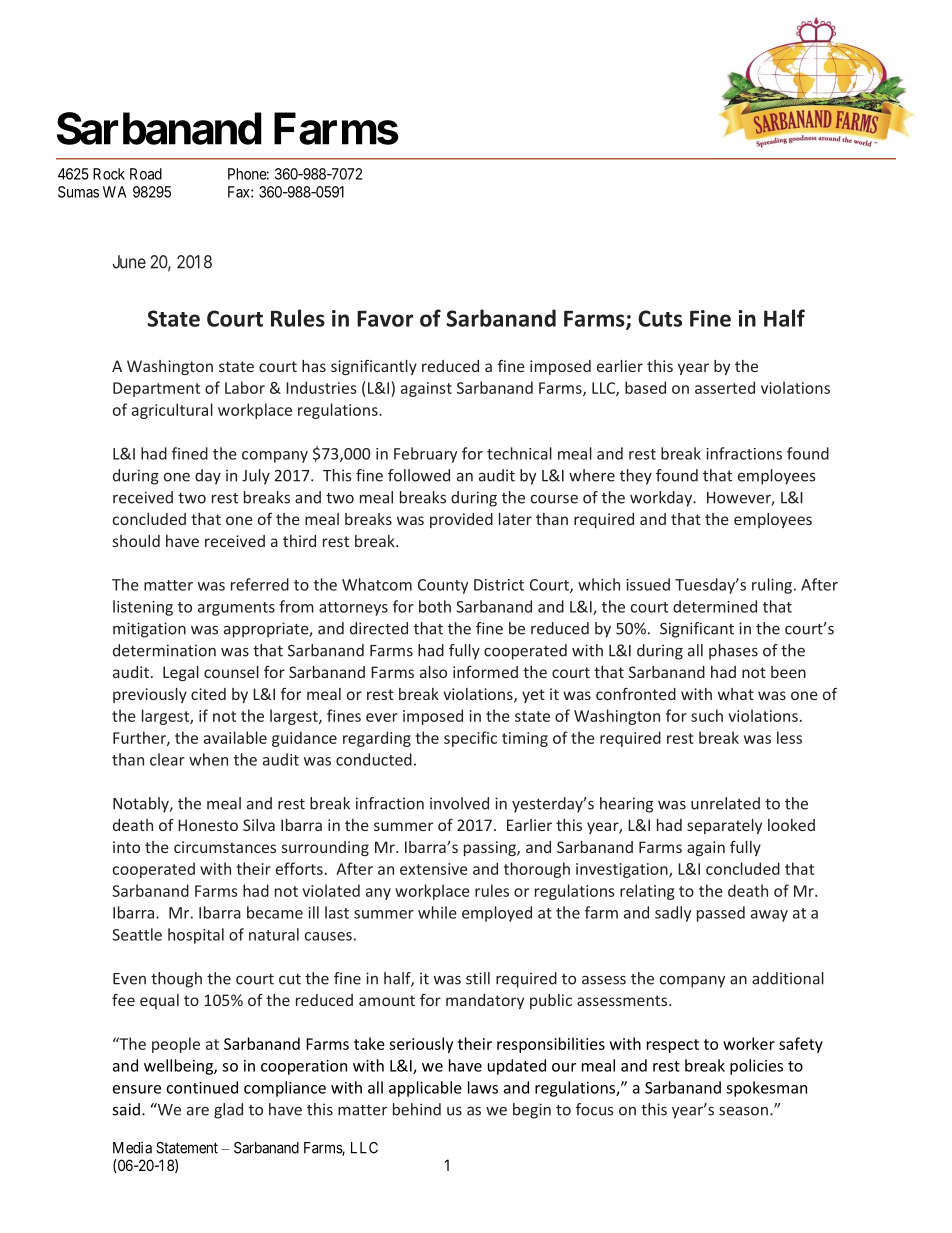  I want to click on phases, so click(733, 652).
